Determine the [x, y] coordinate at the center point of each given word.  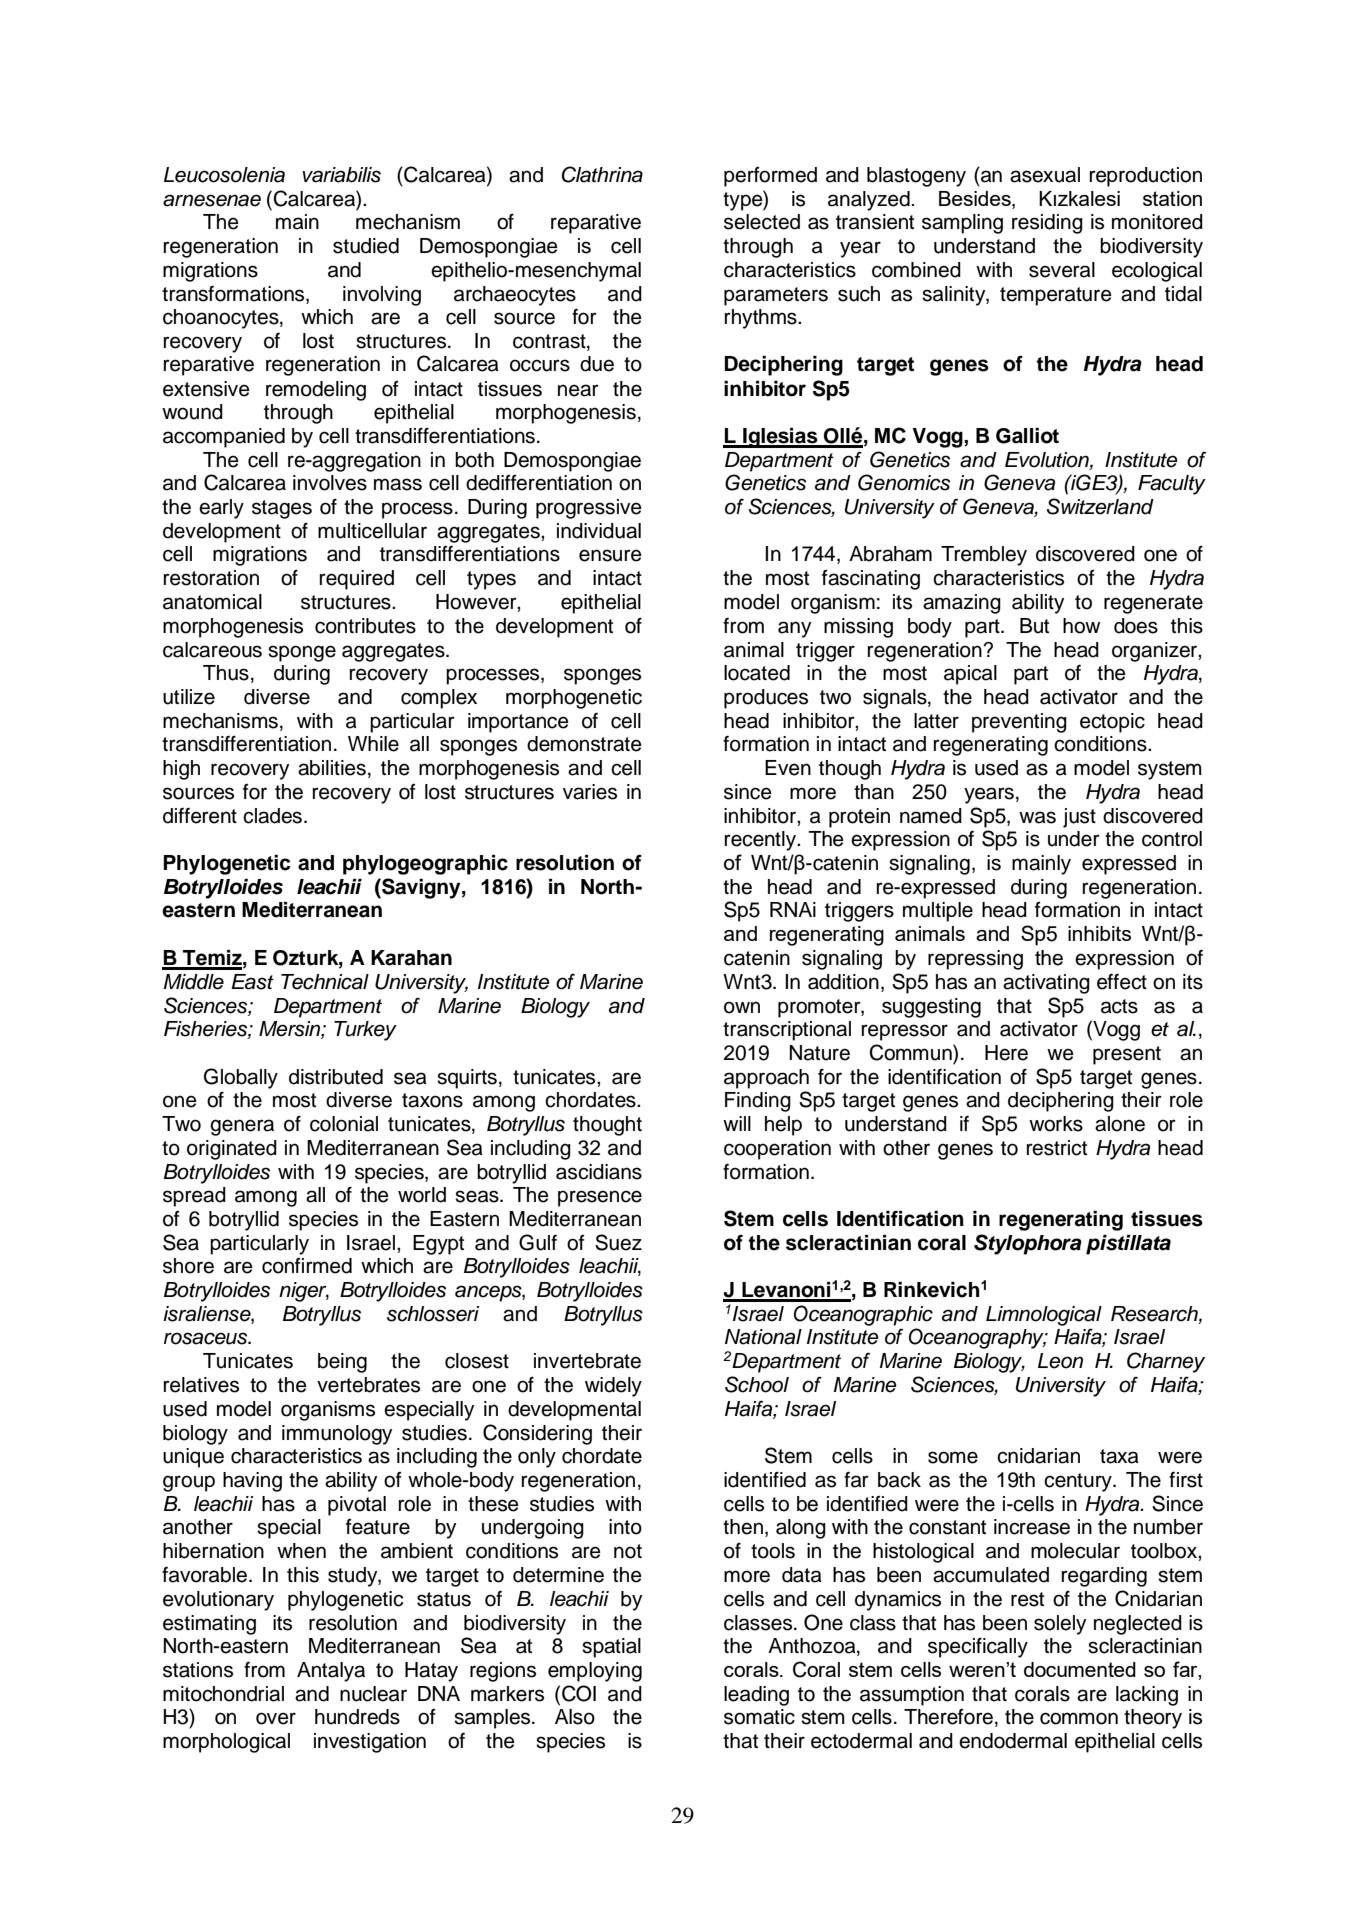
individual [599, 531]
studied [366, 246]
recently [761, 841]
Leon [1060, 1361]
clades [272, 816]
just [1079, 818]
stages [282, 509]
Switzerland [1100, 506]
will [737, 1123]
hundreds [357, 1717]
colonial [344, 1124]
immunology [337, 1435]
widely [613, 1387]
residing [1047, 224]
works [1056, 1124]
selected [762, 222]
